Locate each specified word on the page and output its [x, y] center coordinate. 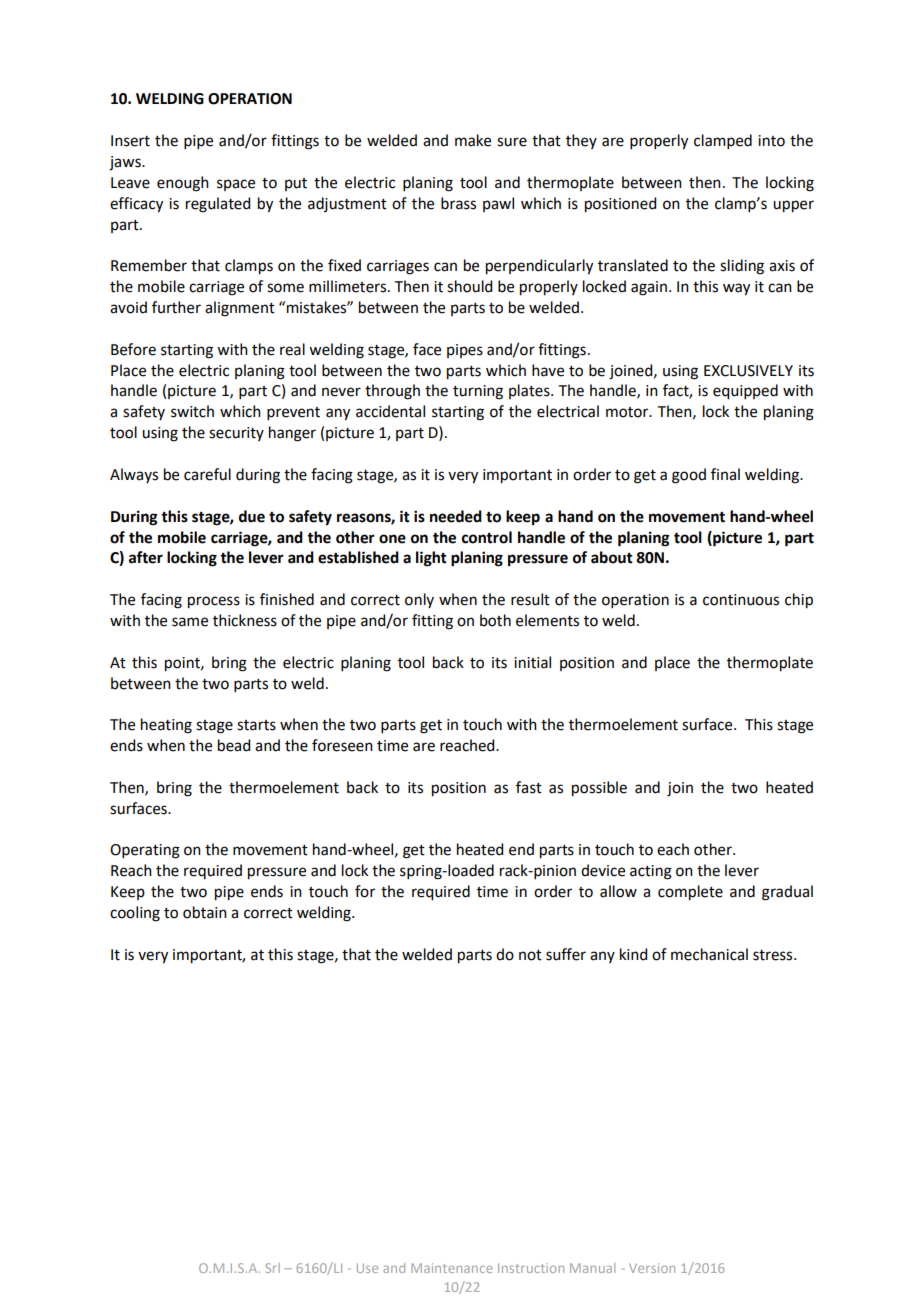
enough [183, 184]
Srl [272, 1268]
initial [532, 662]
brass [458, 203]
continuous [741, 600]
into [771, 141]
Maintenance [452, 1268]
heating [166, 726]
